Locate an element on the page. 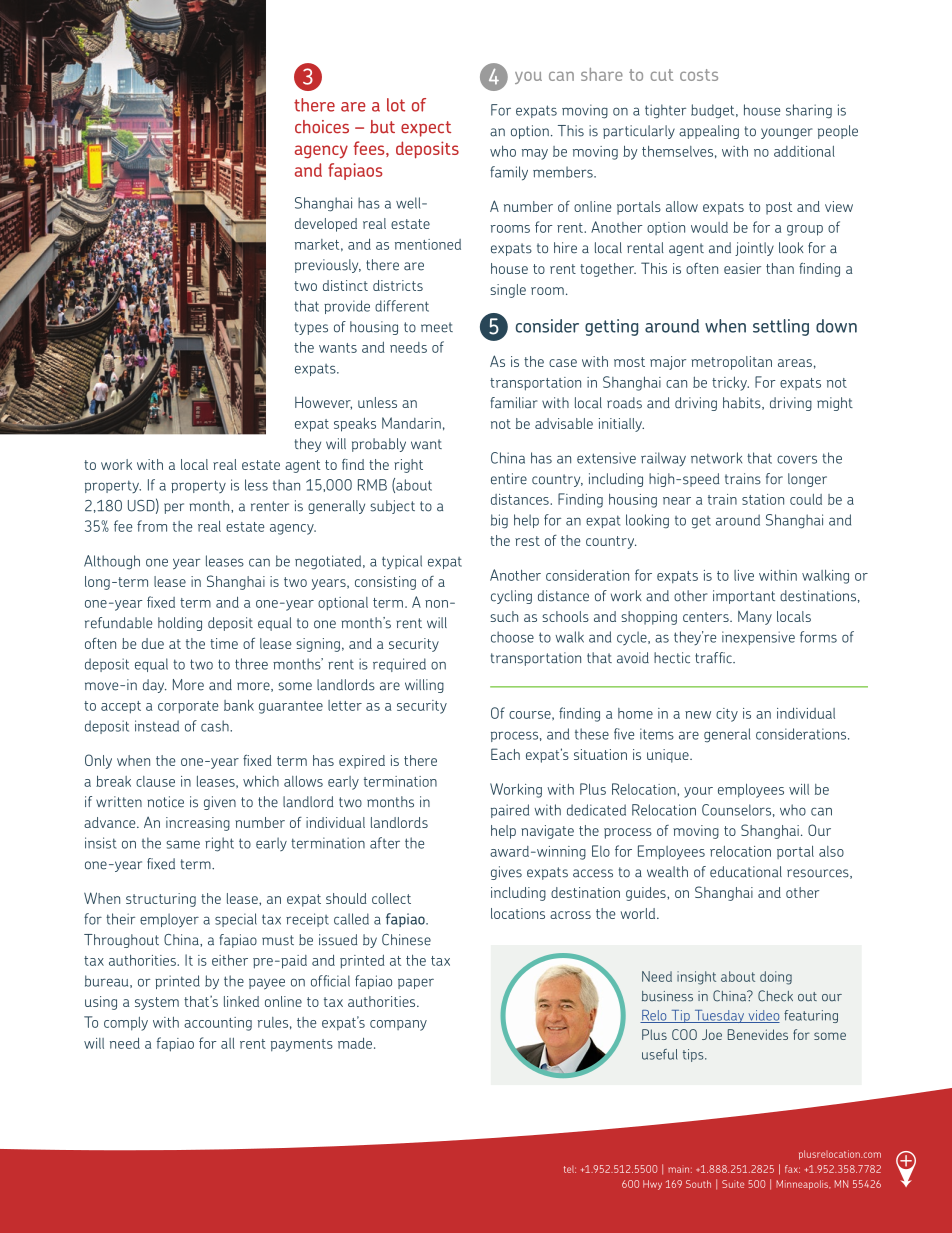  live is located at coordinates (744, 575).
